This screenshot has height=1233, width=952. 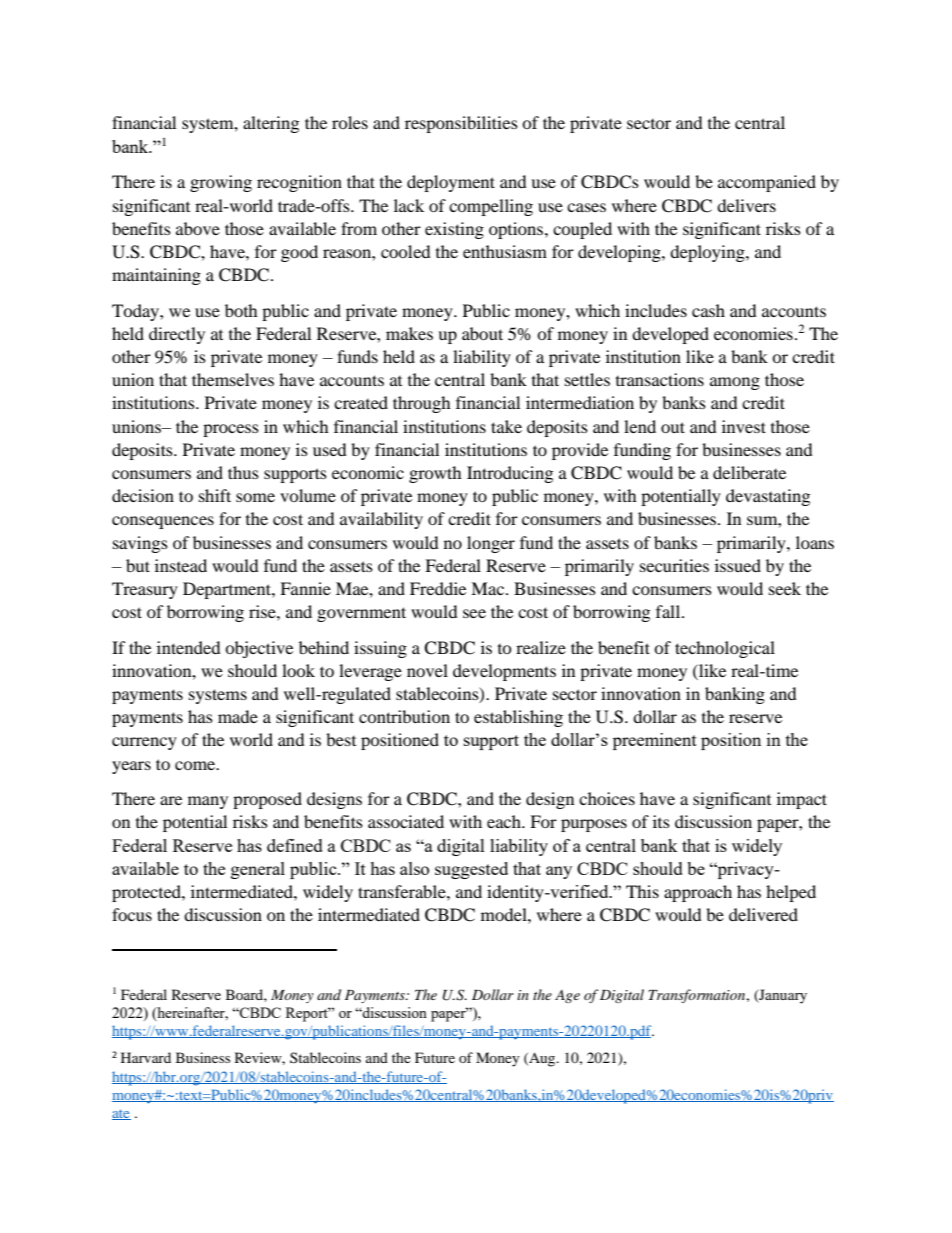 I want to click on suggested, so click(x=471, y=870).
